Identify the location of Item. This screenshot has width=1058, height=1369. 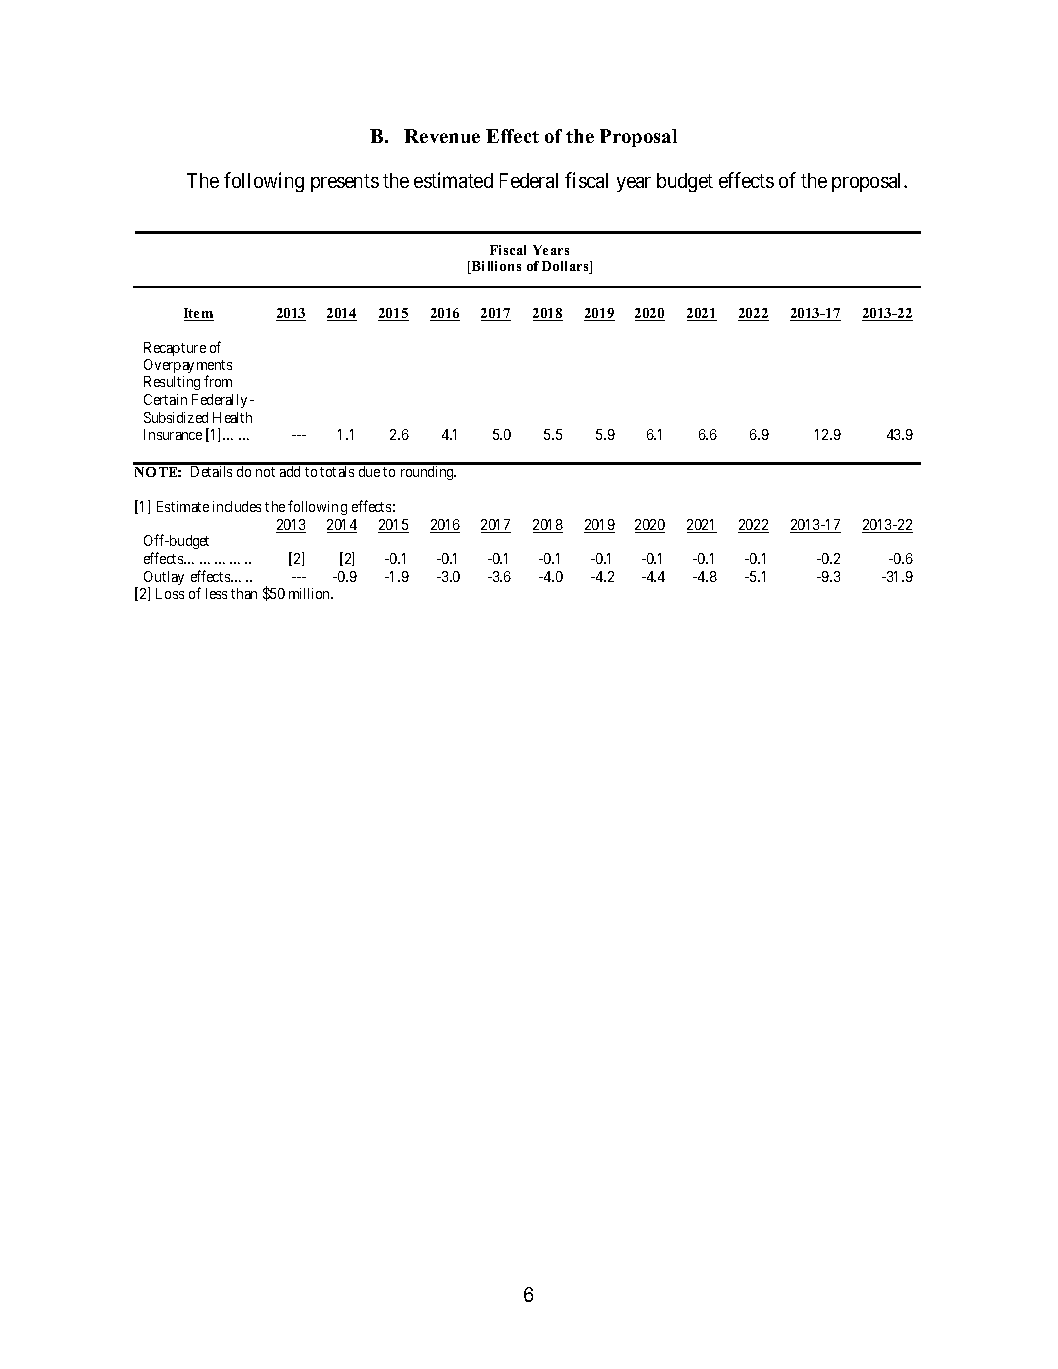
(199, 314).
